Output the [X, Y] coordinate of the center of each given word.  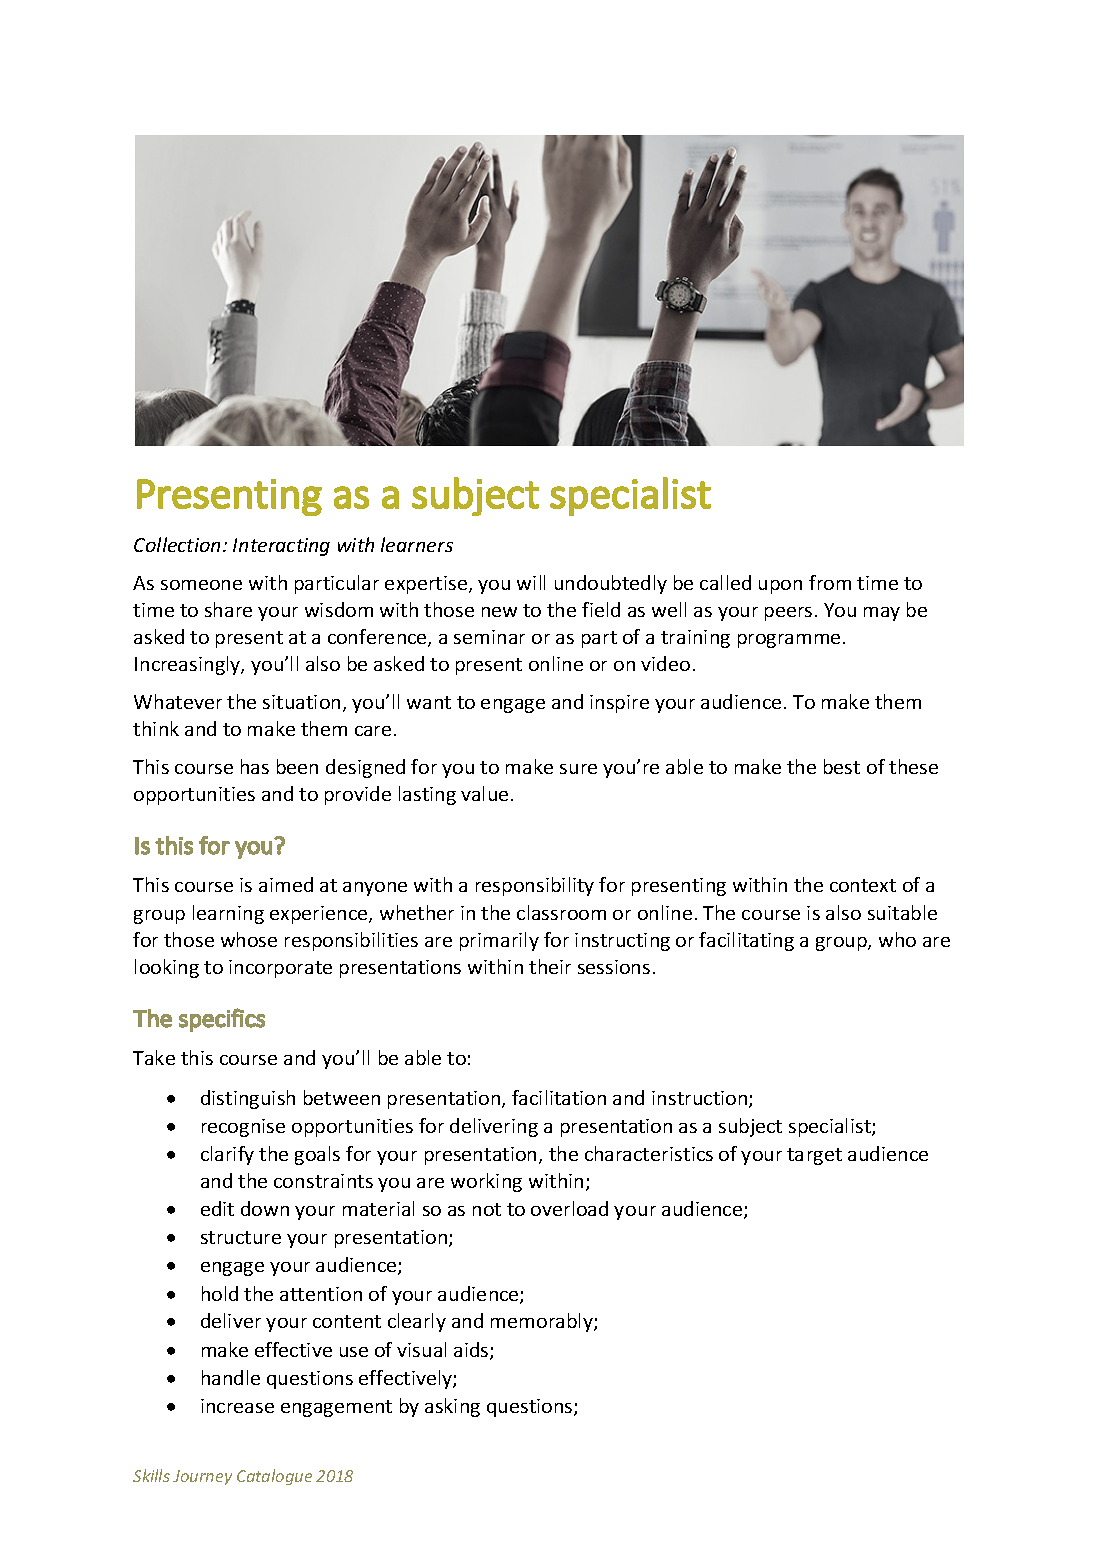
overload [569, 1208]
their [550, 966]
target [814, 1156]
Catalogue [274, 1477]
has [255, 766]
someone [201, 585]
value [484, 793]
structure [241, 1237]
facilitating [746, 941]
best [842, 766]
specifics [222, 1020]
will [531, 582]
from [830, 582]
